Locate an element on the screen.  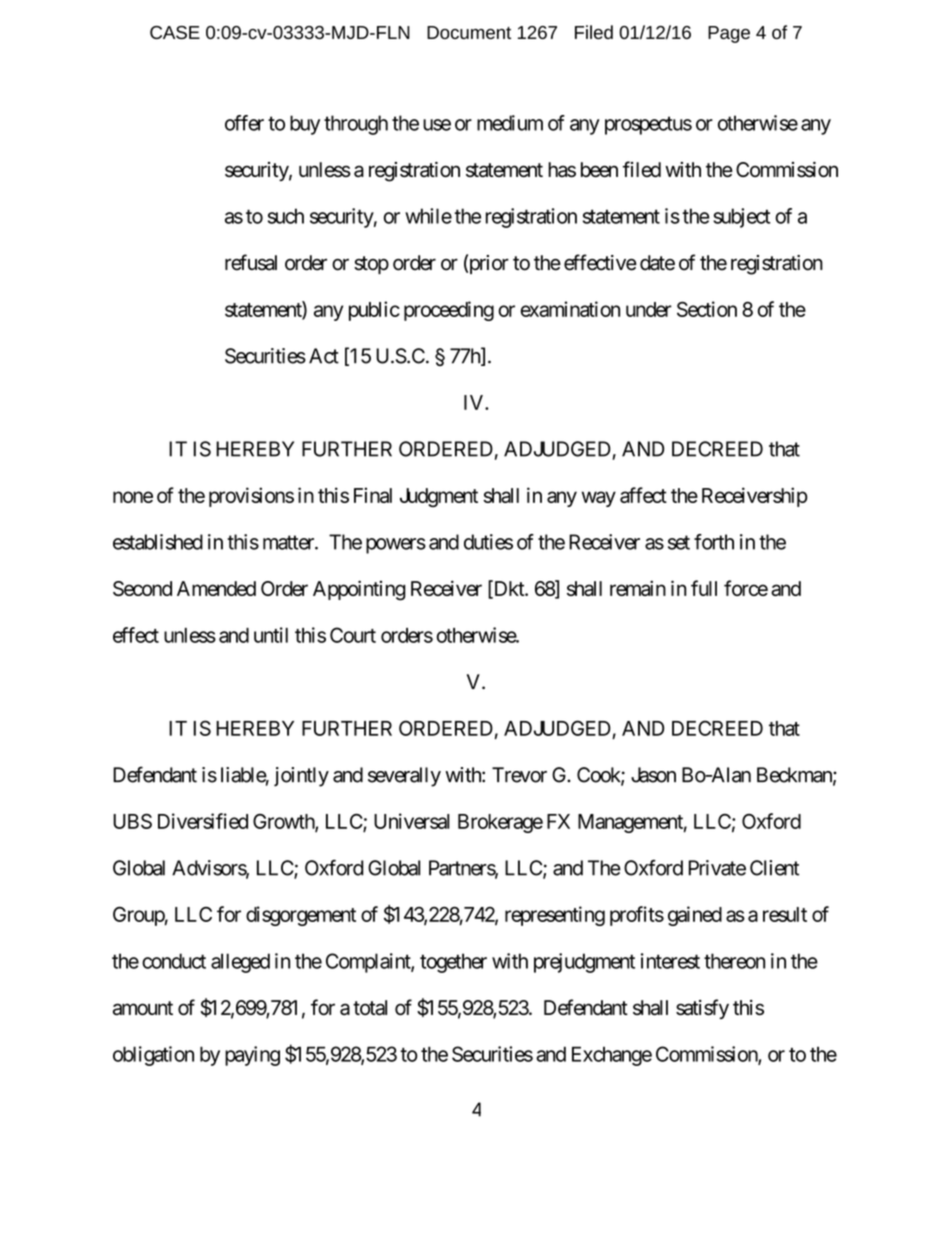
Jason is located at coordinates (653, 775).
